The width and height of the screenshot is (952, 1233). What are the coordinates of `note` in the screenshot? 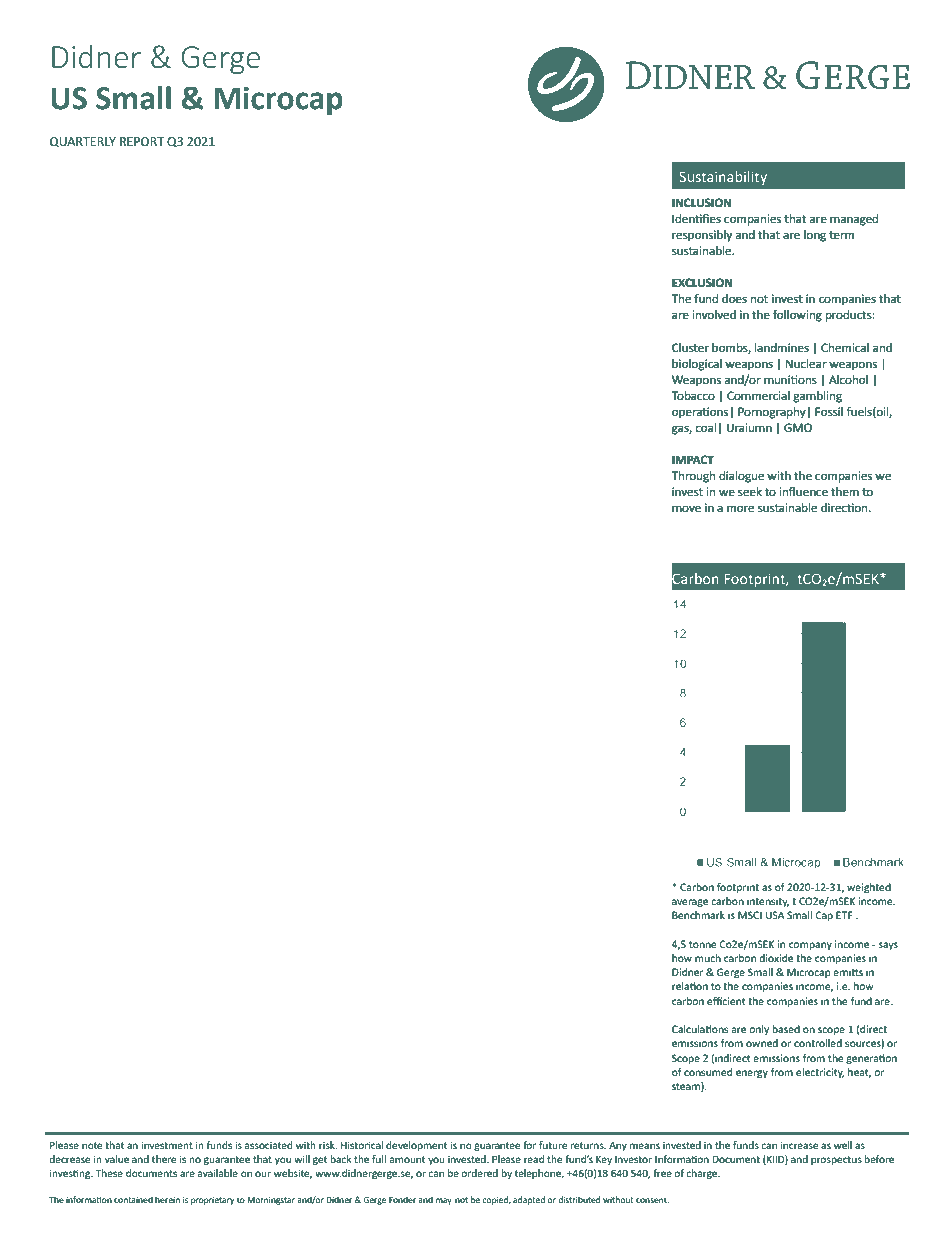 It's located at (92, 1145).
